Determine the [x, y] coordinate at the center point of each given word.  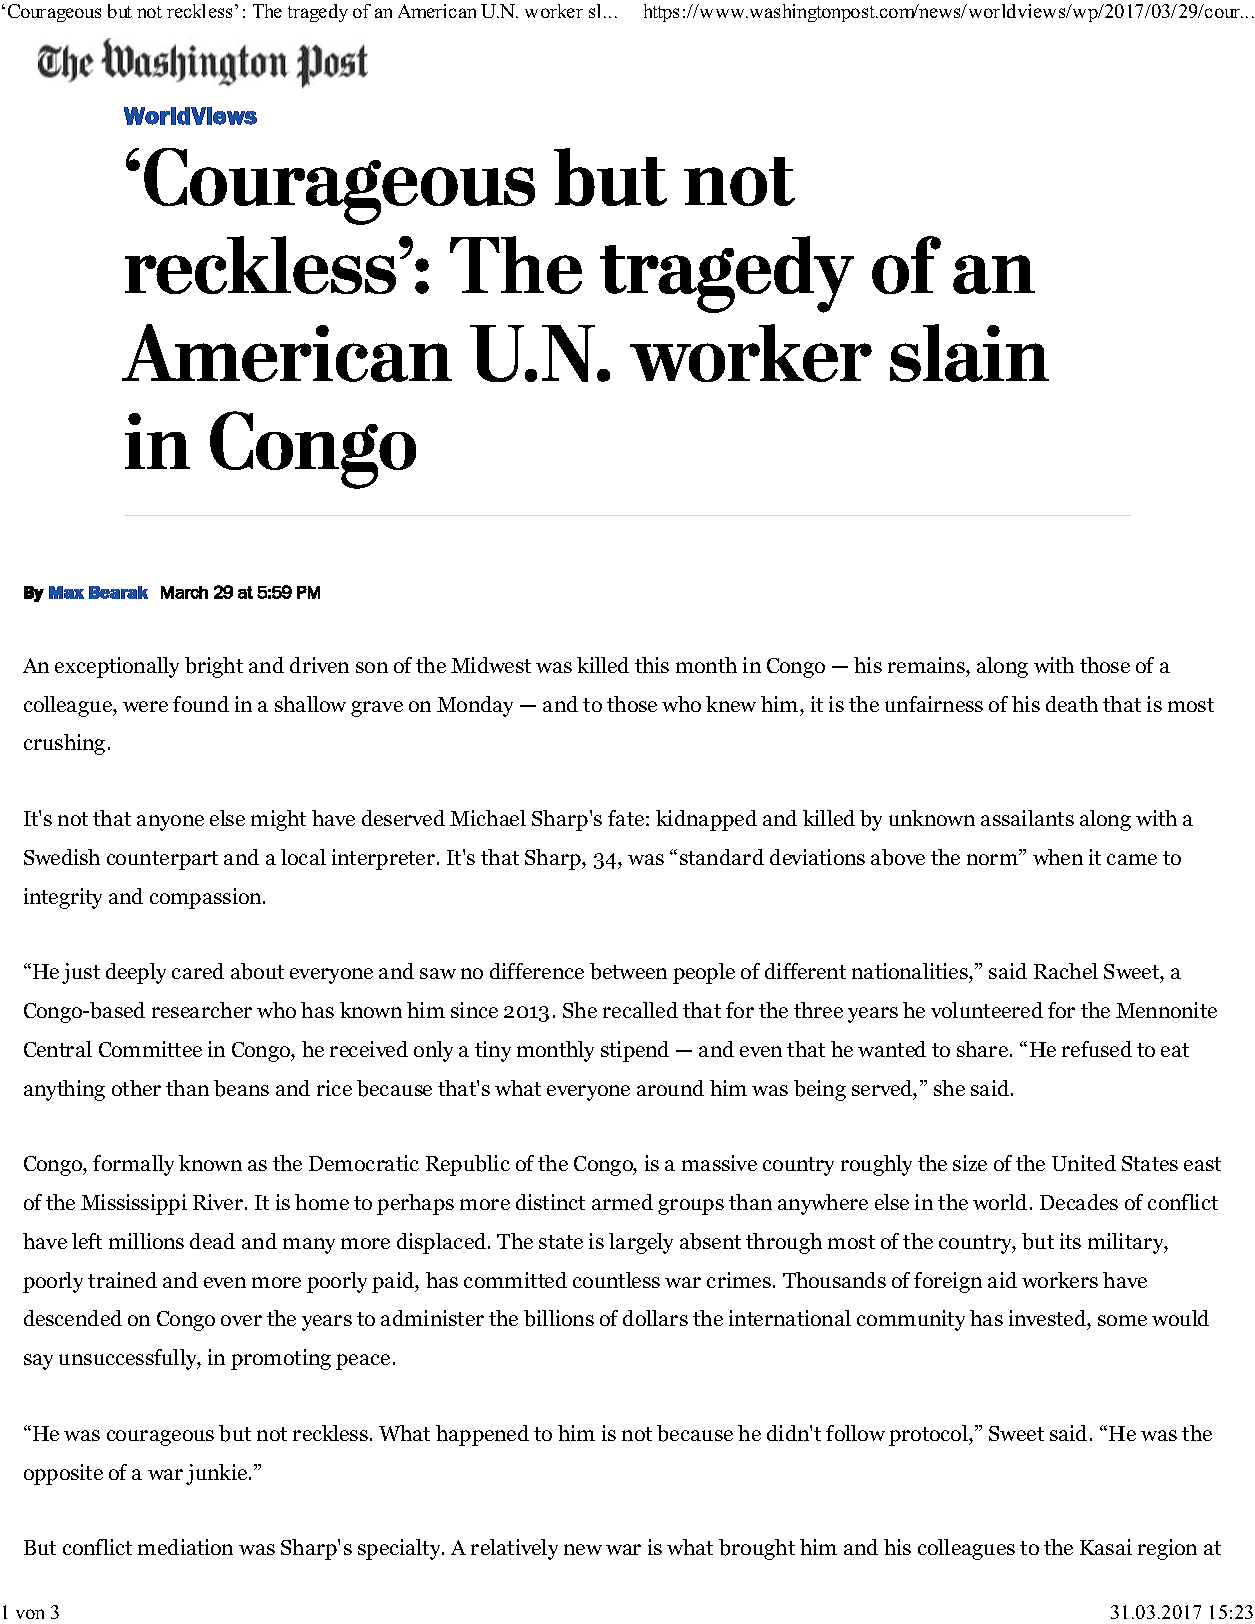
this [652, 665]
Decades [1079, 1202]
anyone [170, 823]
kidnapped [706, 820]
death [1072, 704]
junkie [218, 1474]
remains [927, 667]
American [437, 11]
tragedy [318, 13]
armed [622, 1202]
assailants [1027, 818]
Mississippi [134, 1204]
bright [214, 667]
